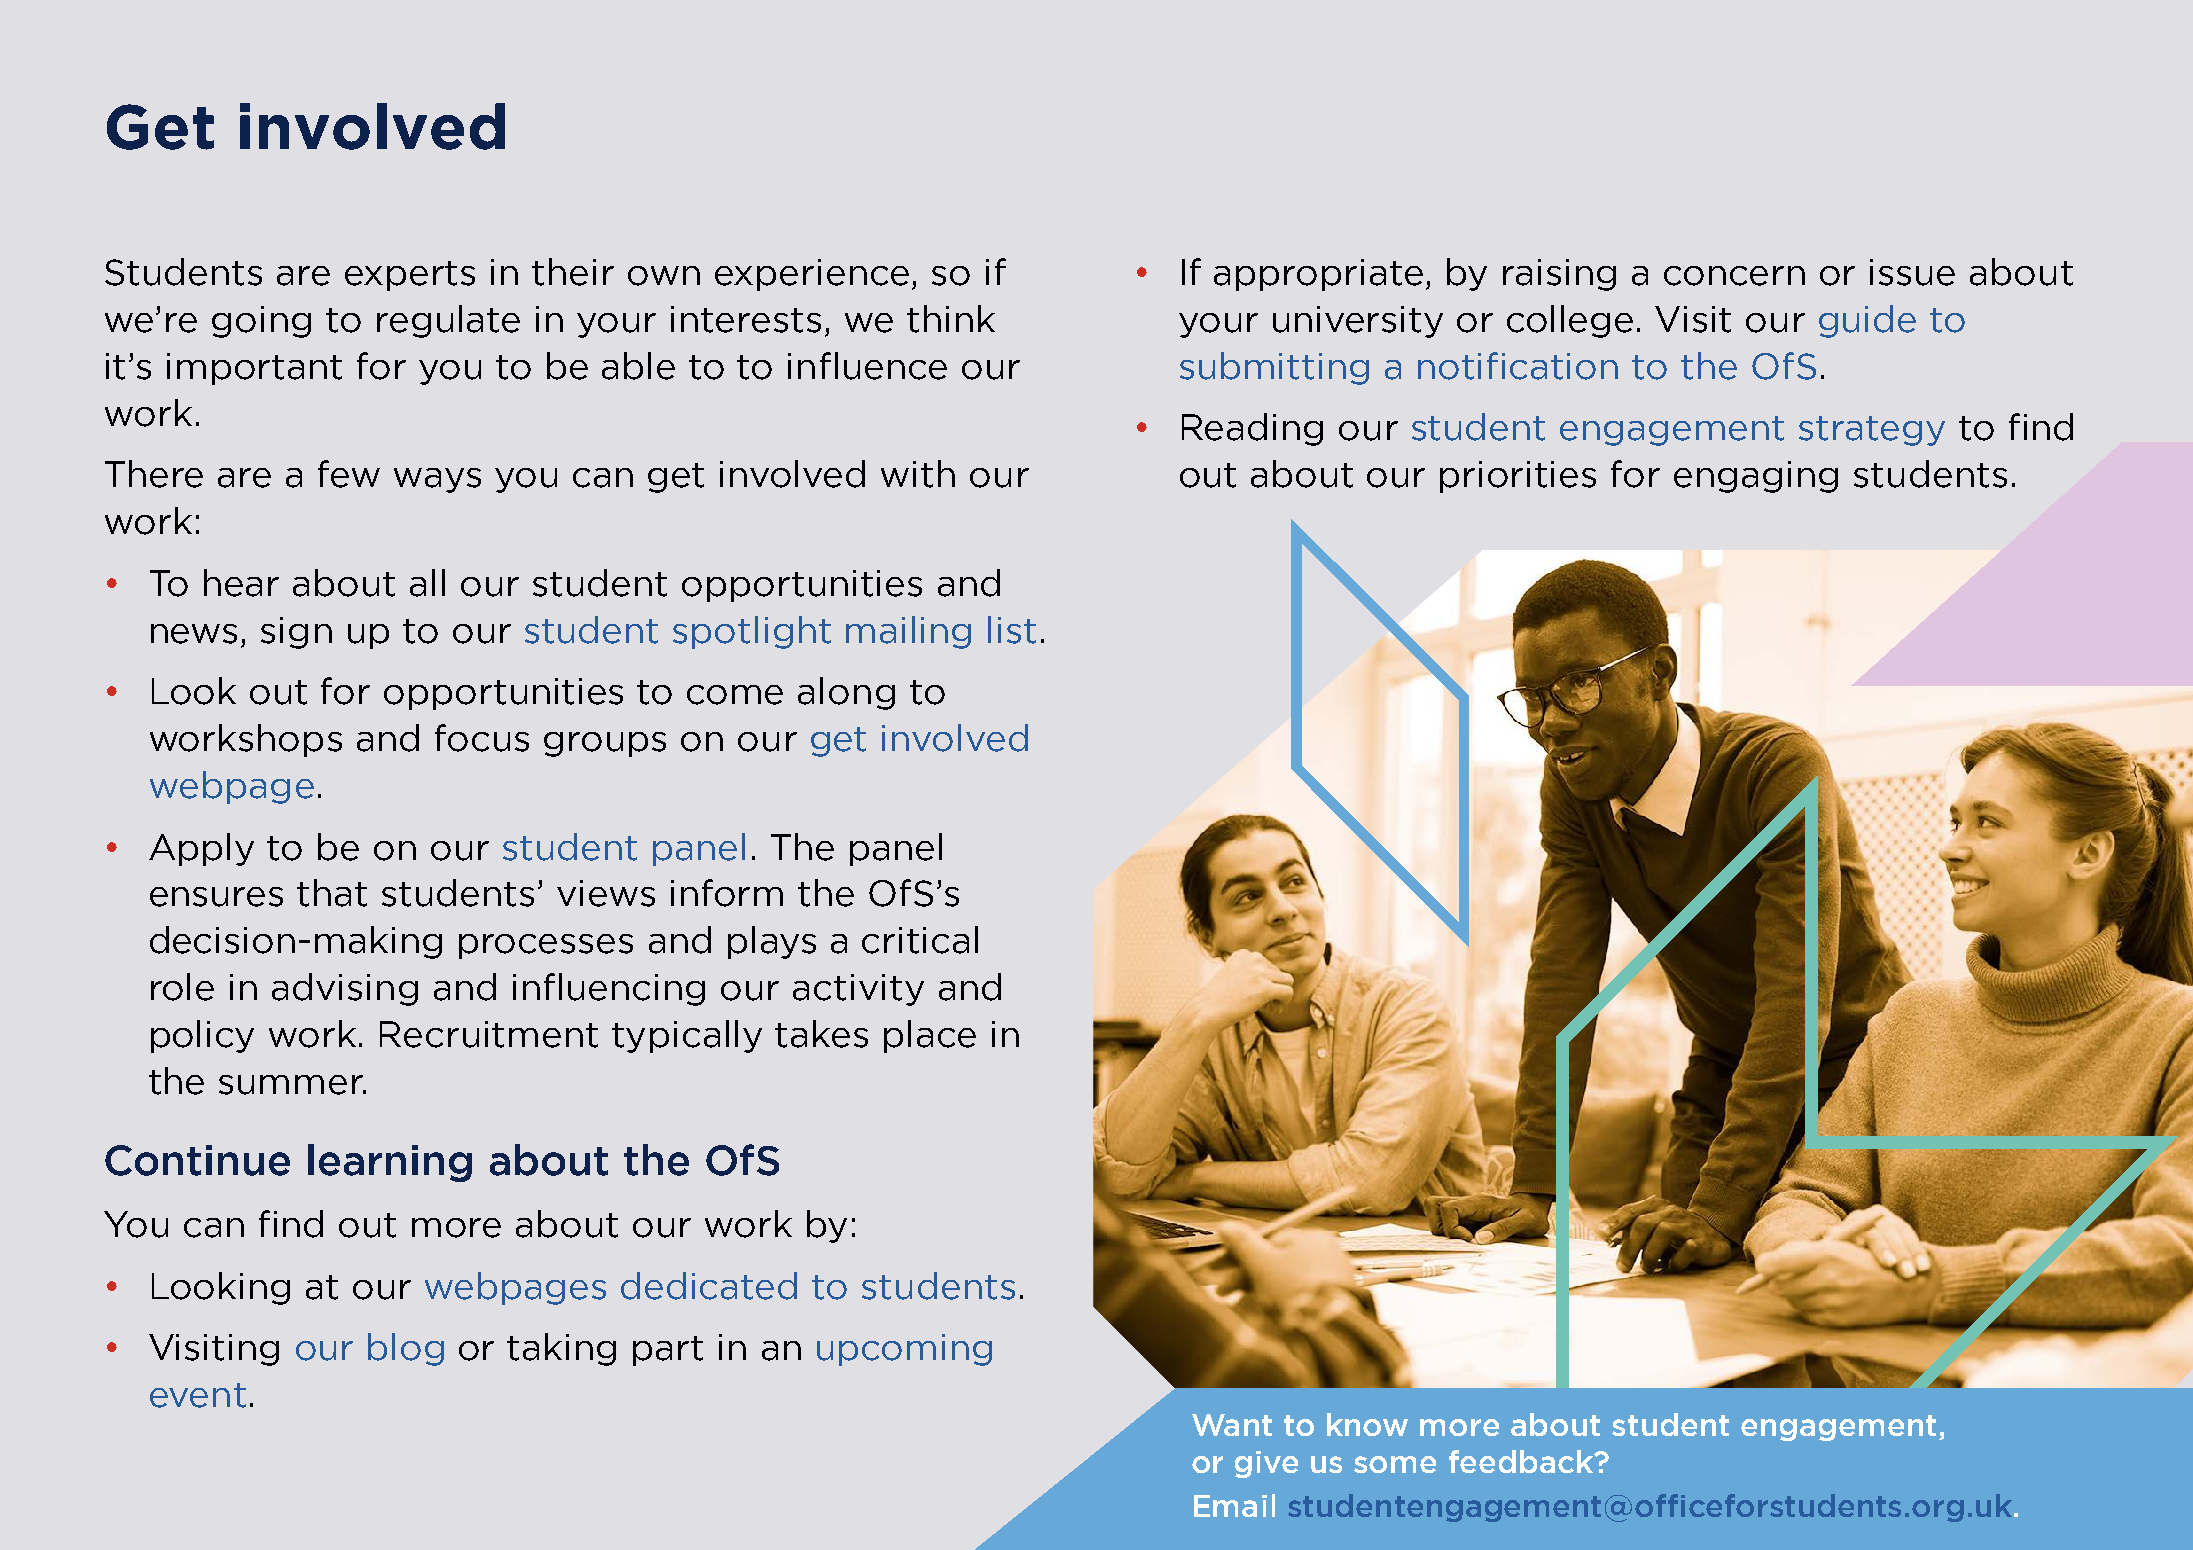 The width and height of the screenshot is (2193, 1550). Describe the element at coordinates (1734, 276) in the screenshot. I see `concern` at that location.
